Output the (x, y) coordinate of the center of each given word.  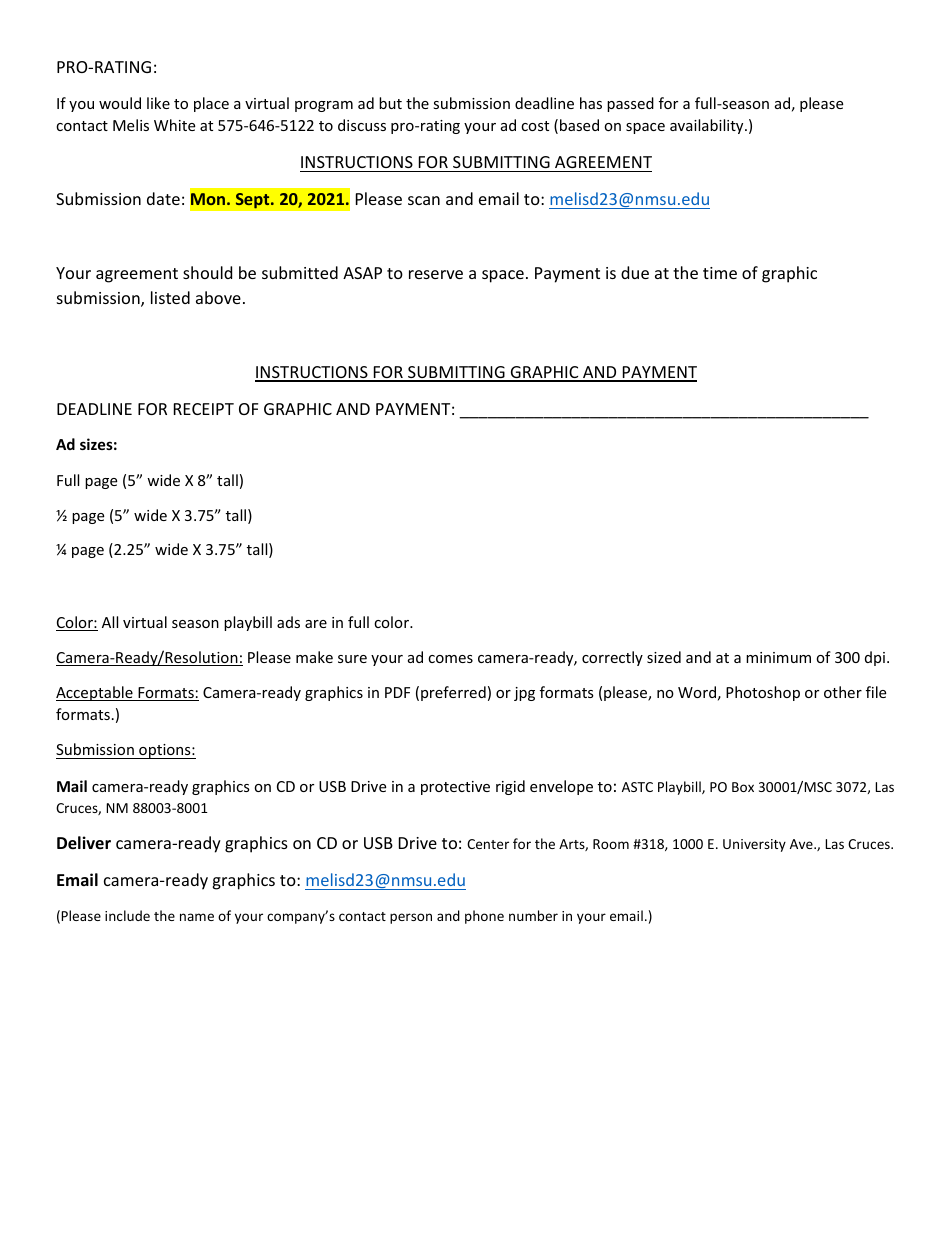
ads (288, 622)
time (720, 273)
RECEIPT (204, 409)
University (754, 845)
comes (450, 659)
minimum (778, 657)
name (197, 917)
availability (708, 126)
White (174, 125)
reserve (436, 274)
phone (484, 917)
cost (535, 126)
